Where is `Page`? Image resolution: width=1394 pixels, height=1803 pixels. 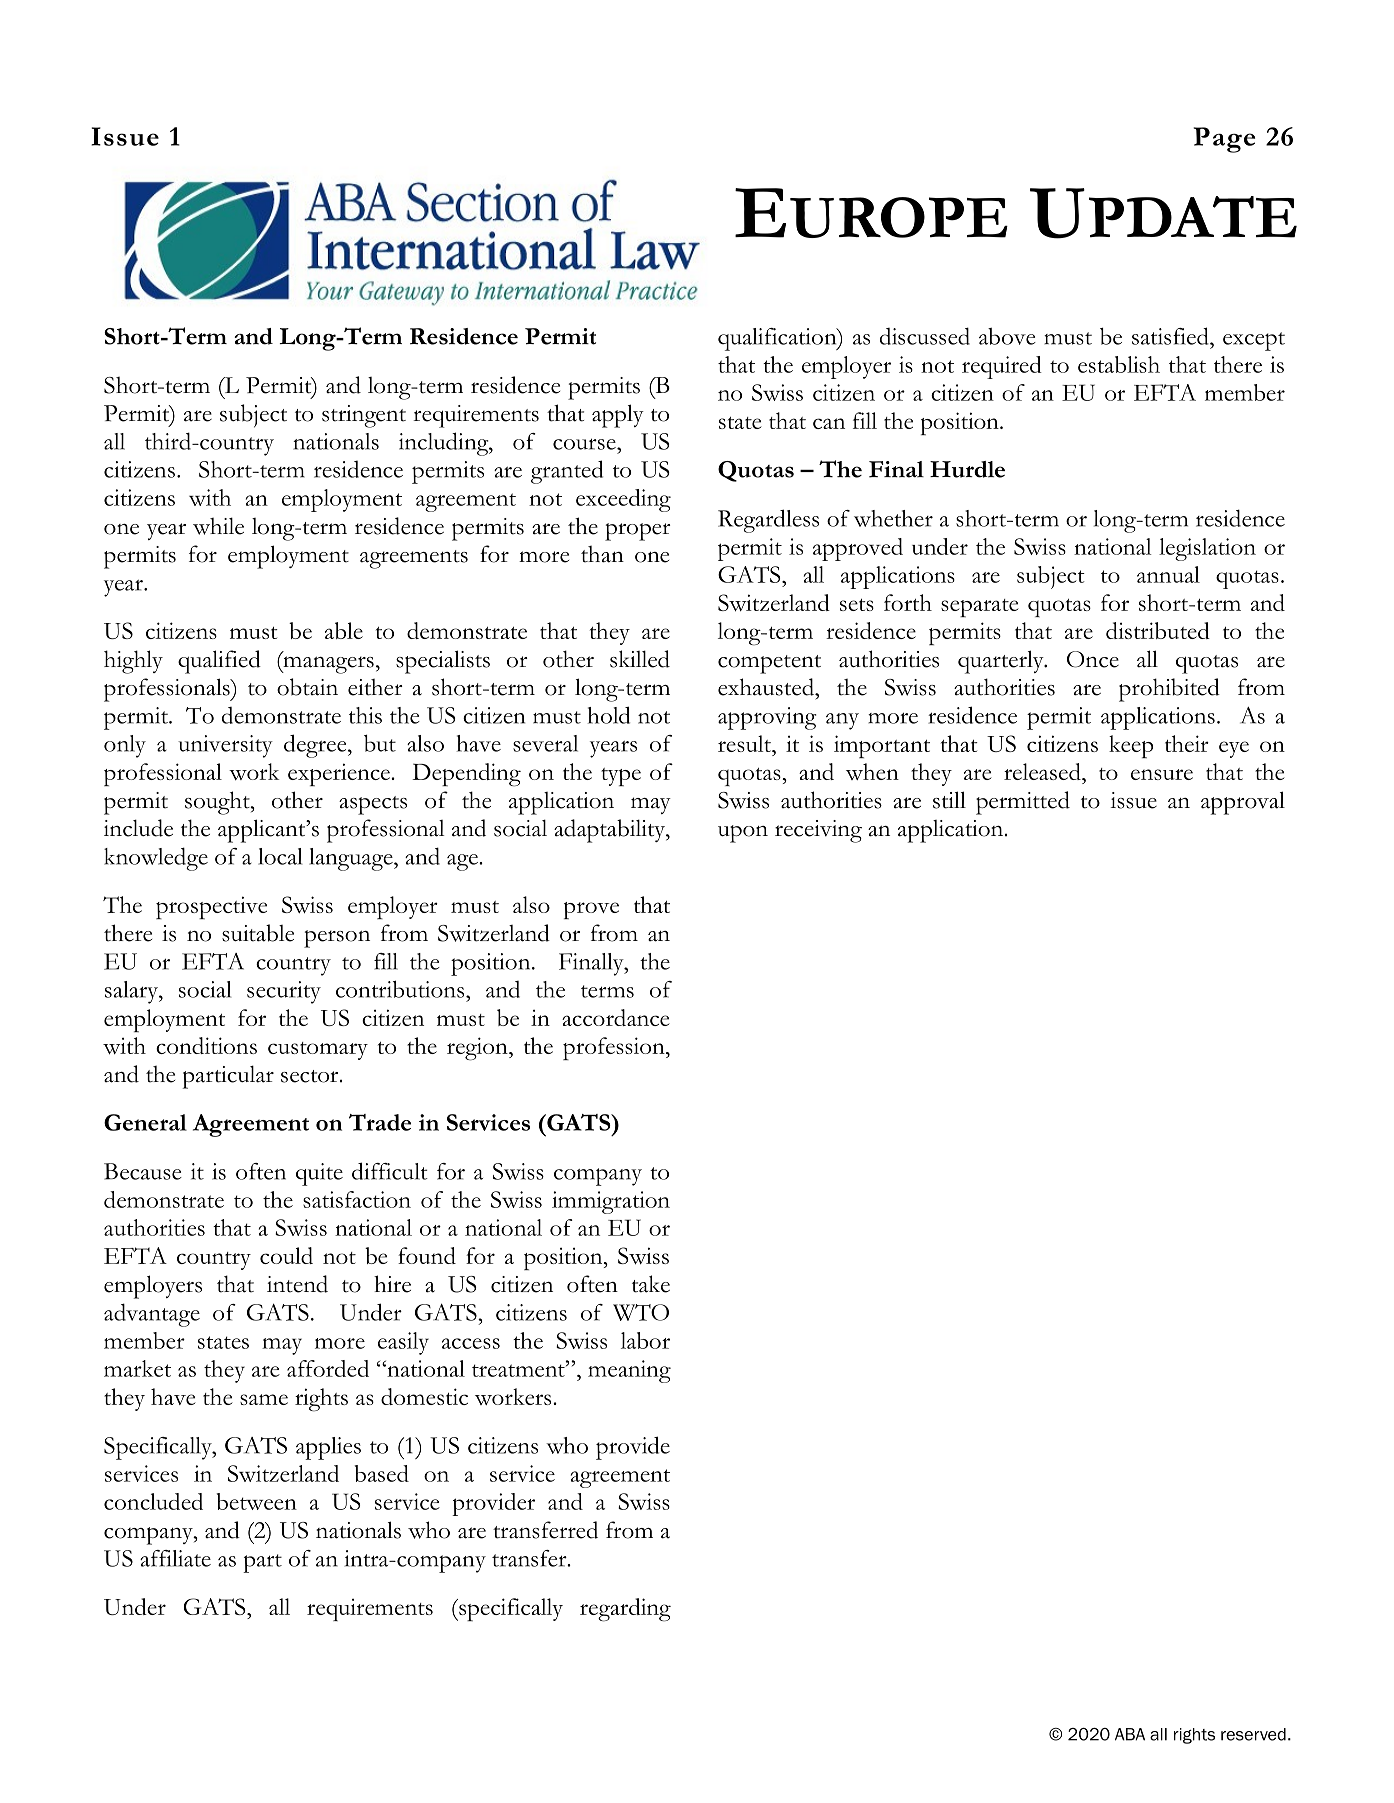
Page is located at coordinates (1224, 140).
